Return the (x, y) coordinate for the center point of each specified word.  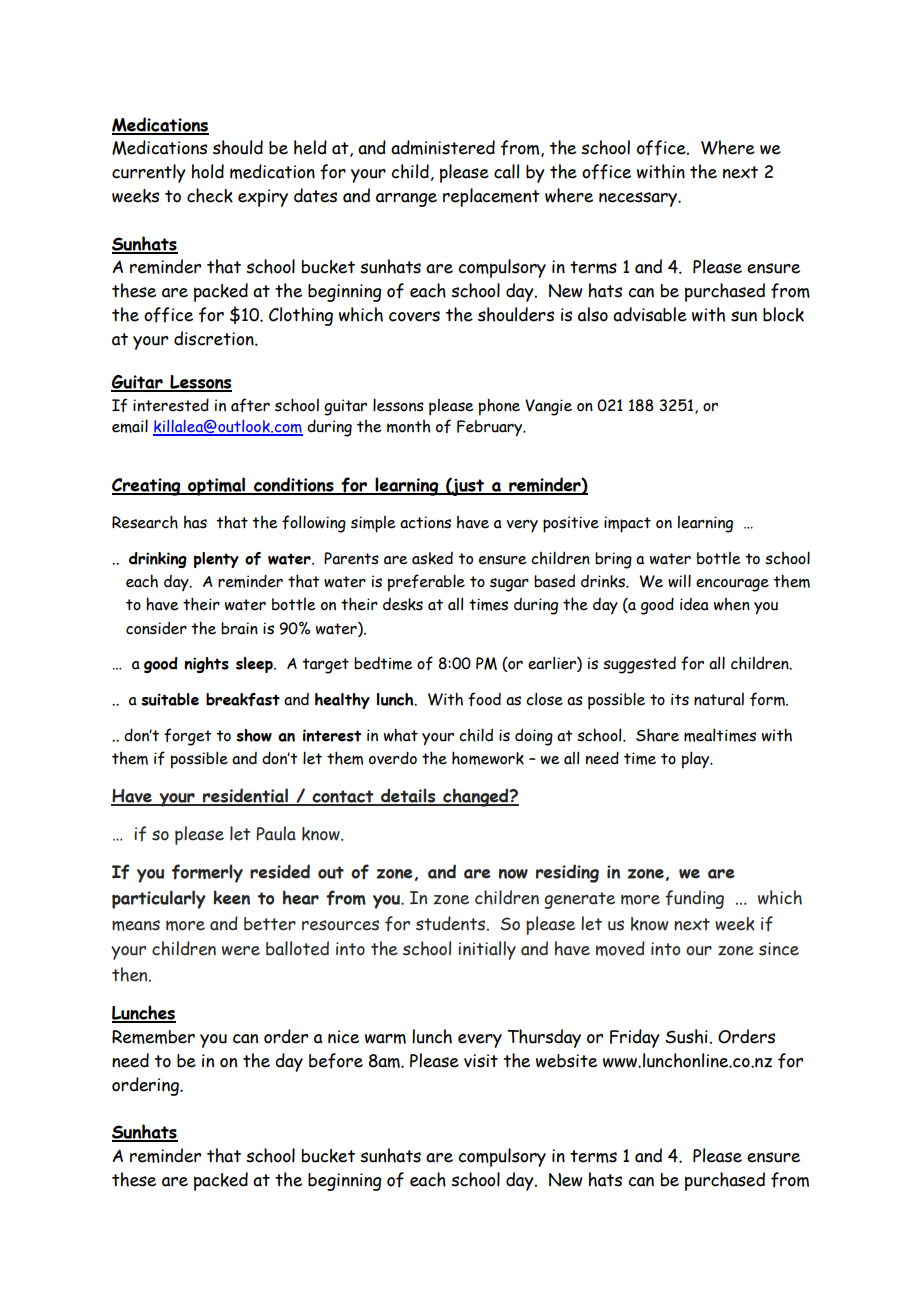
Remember (153, 1037)
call (506, 171)
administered (443, 147)
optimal (217, 486)
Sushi (686, 1036)
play (697, 760)
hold (208, 171)
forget (188, 737)
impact (627, 524)
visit (481, 1061)
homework (488, 758)
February (491, 428)
